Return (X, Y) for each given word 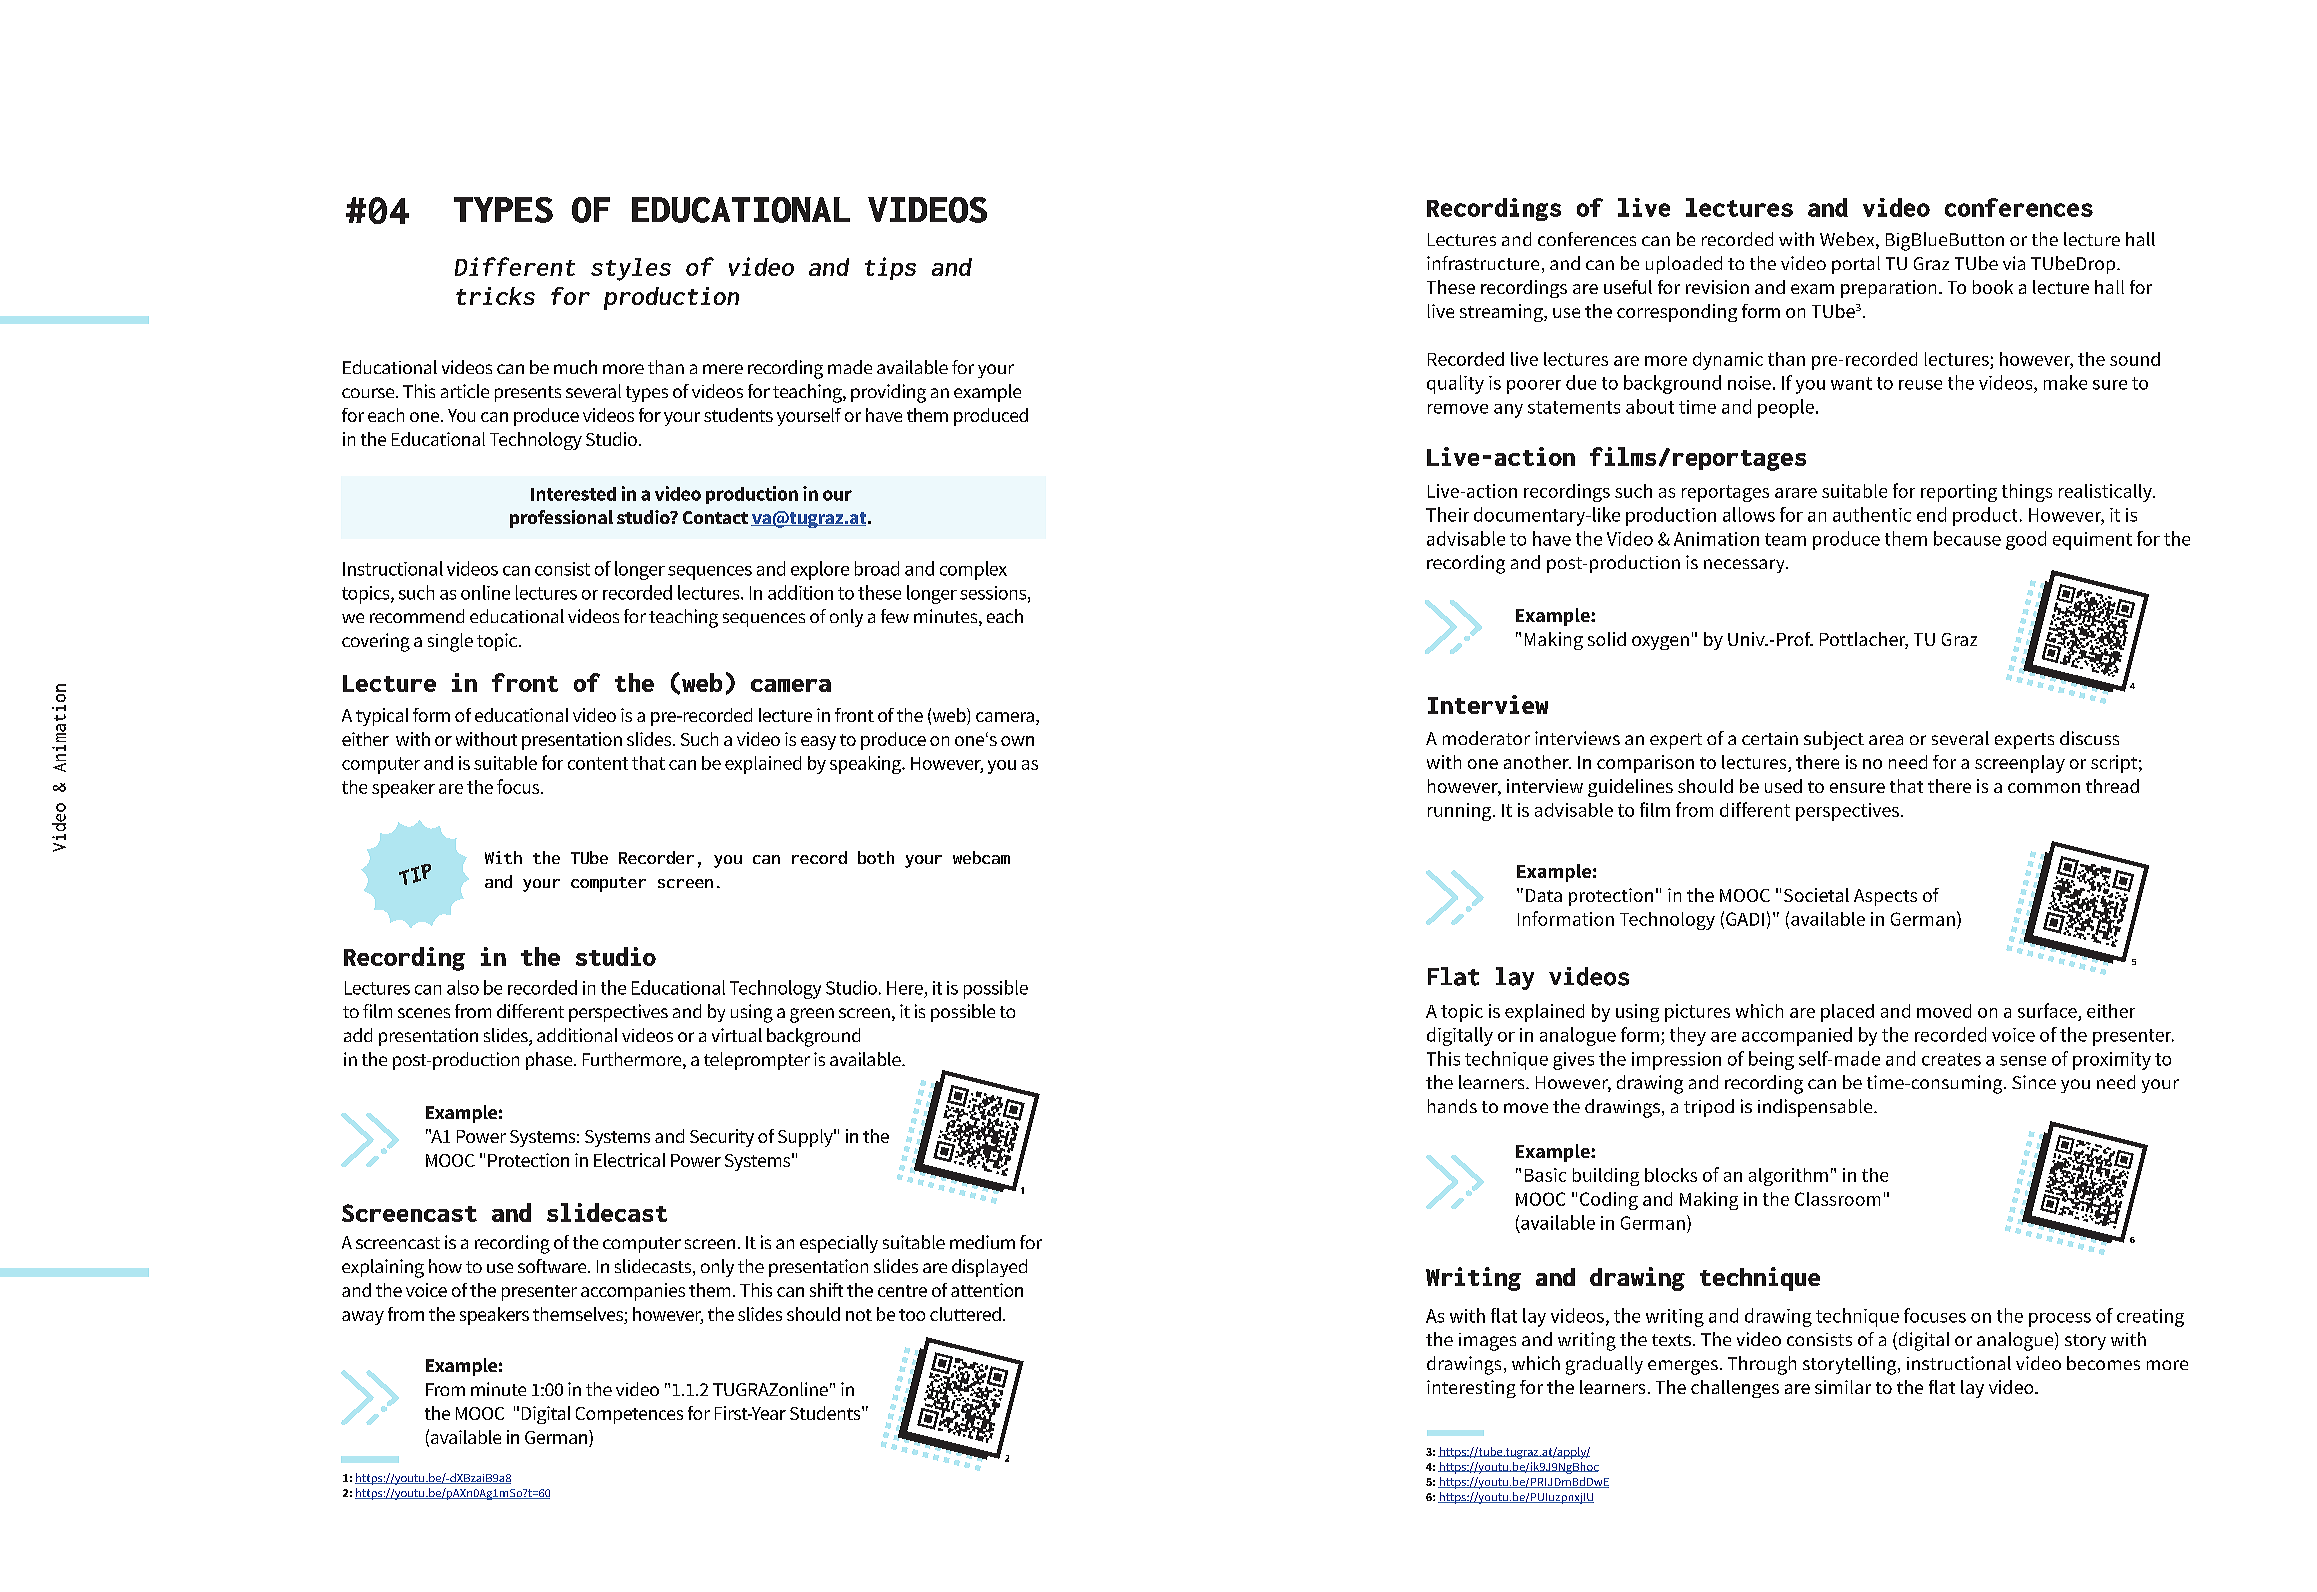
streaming (1502, 313)
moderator (1486, 738)
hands (1452, 1106)
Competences (629, 1415)
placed (1847, 1013)
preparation (1888, 289)
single (450, 642)
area (1886, 740)
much (575, 367)
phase (550, 1061)
